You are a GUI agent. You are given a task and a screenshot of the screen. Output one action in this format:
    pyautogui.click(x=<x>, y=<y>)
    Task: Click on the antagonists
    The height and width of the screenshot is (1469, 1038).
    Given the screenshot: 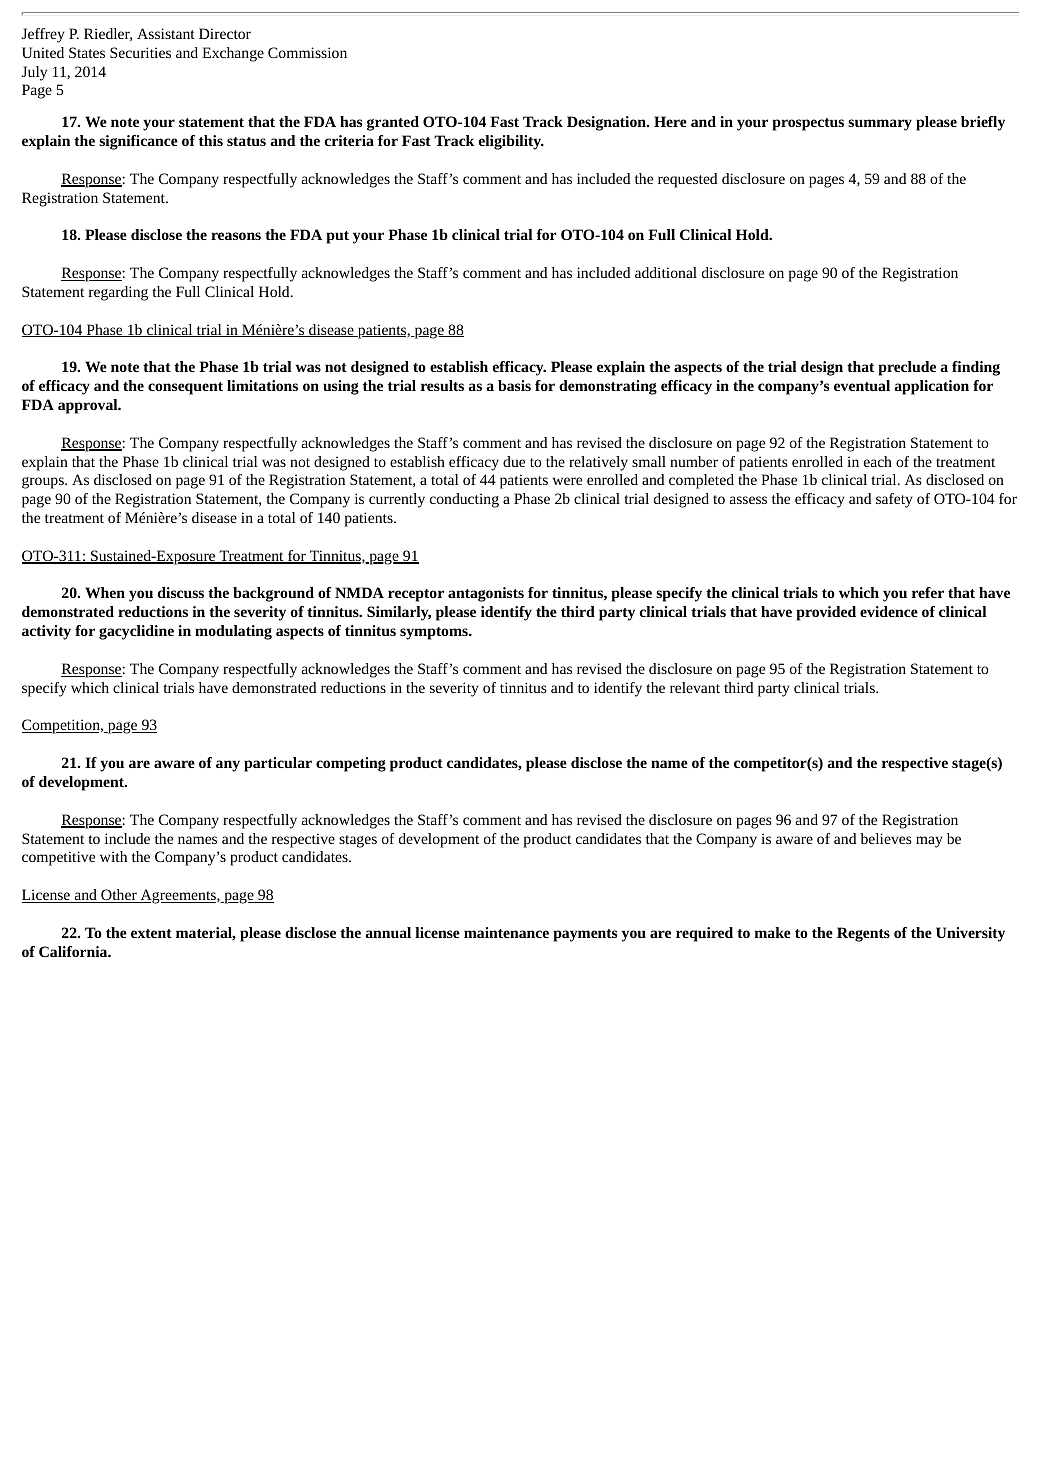 What is the action you would take?
    pyautogui.click(x=486, y=594)
